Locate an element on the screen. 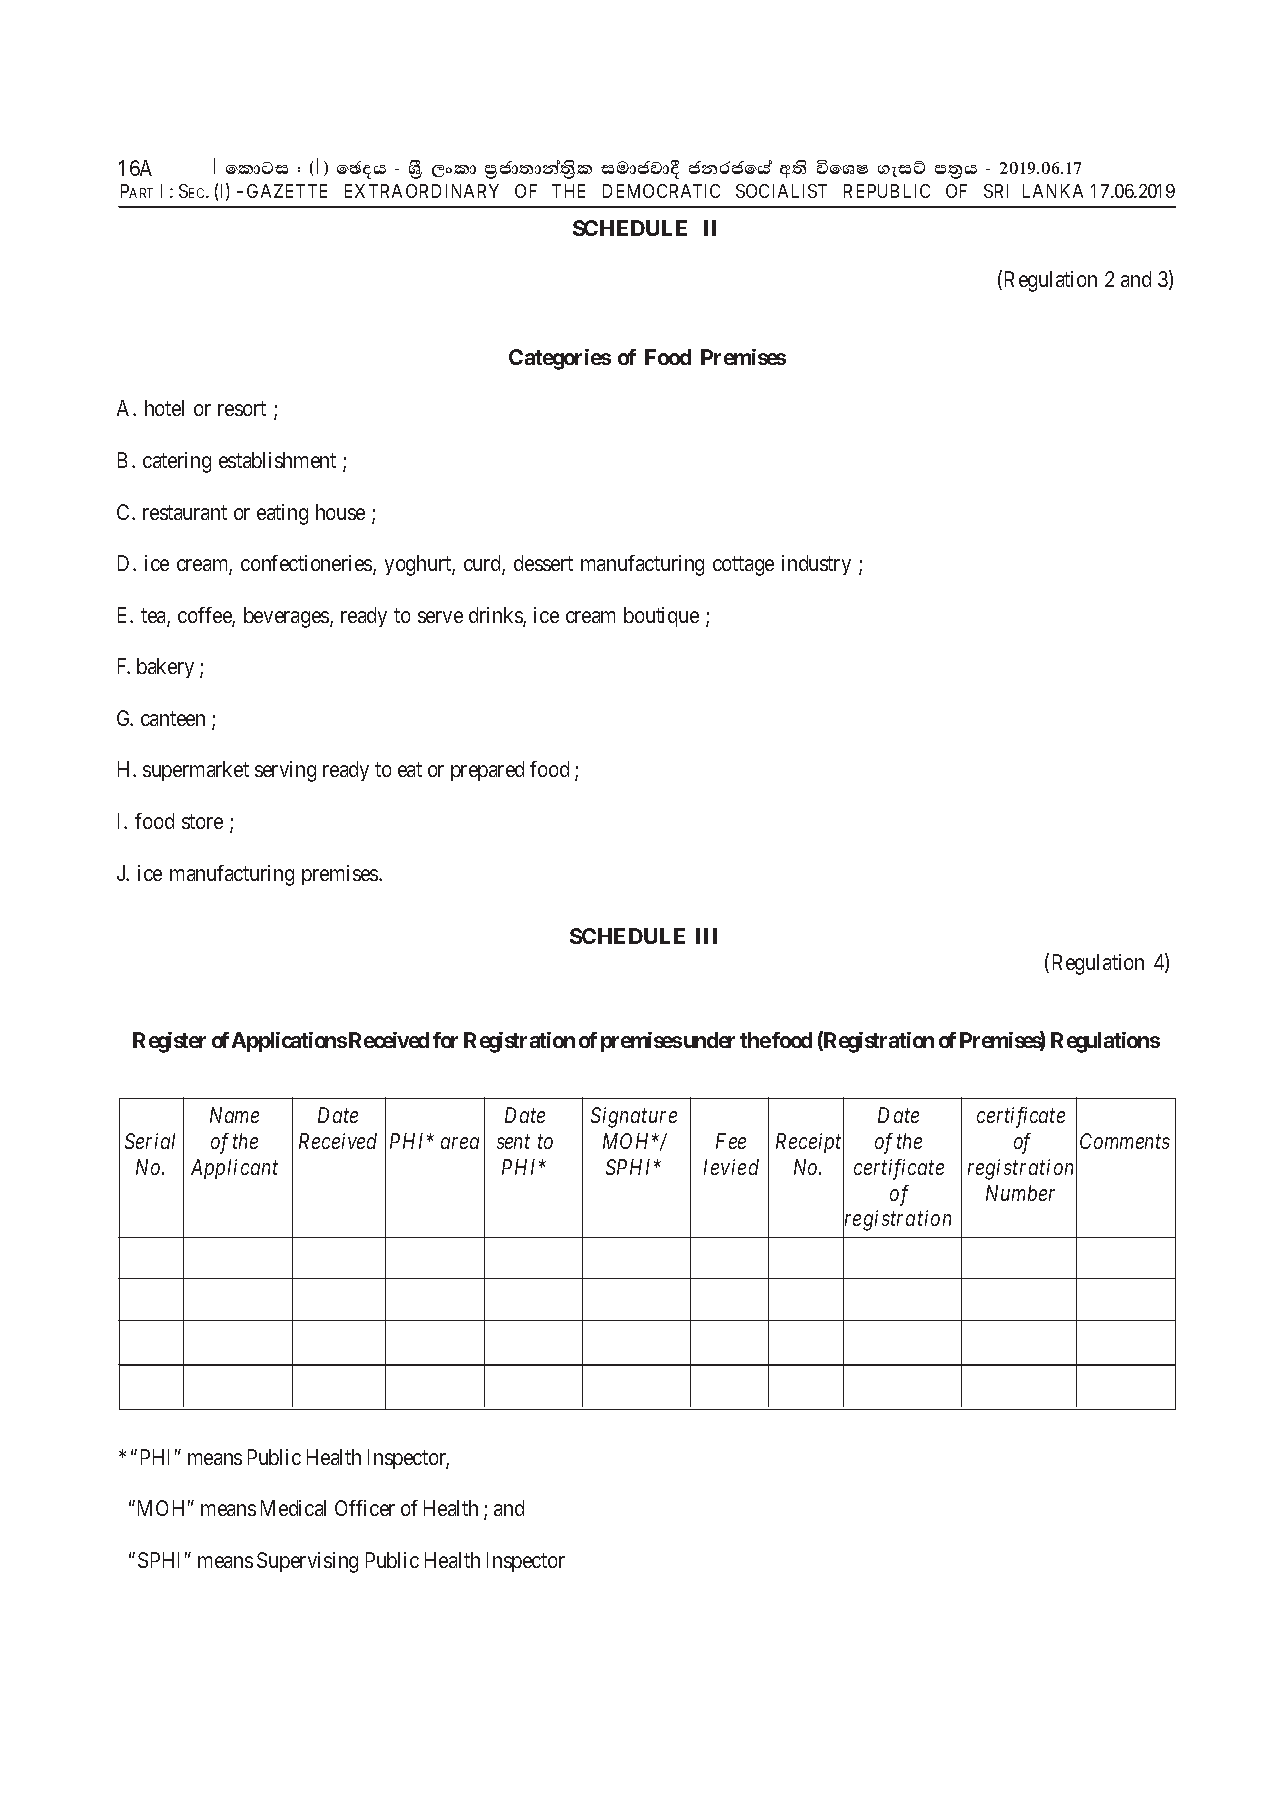  SRI is located at coordinates (996, 191).
